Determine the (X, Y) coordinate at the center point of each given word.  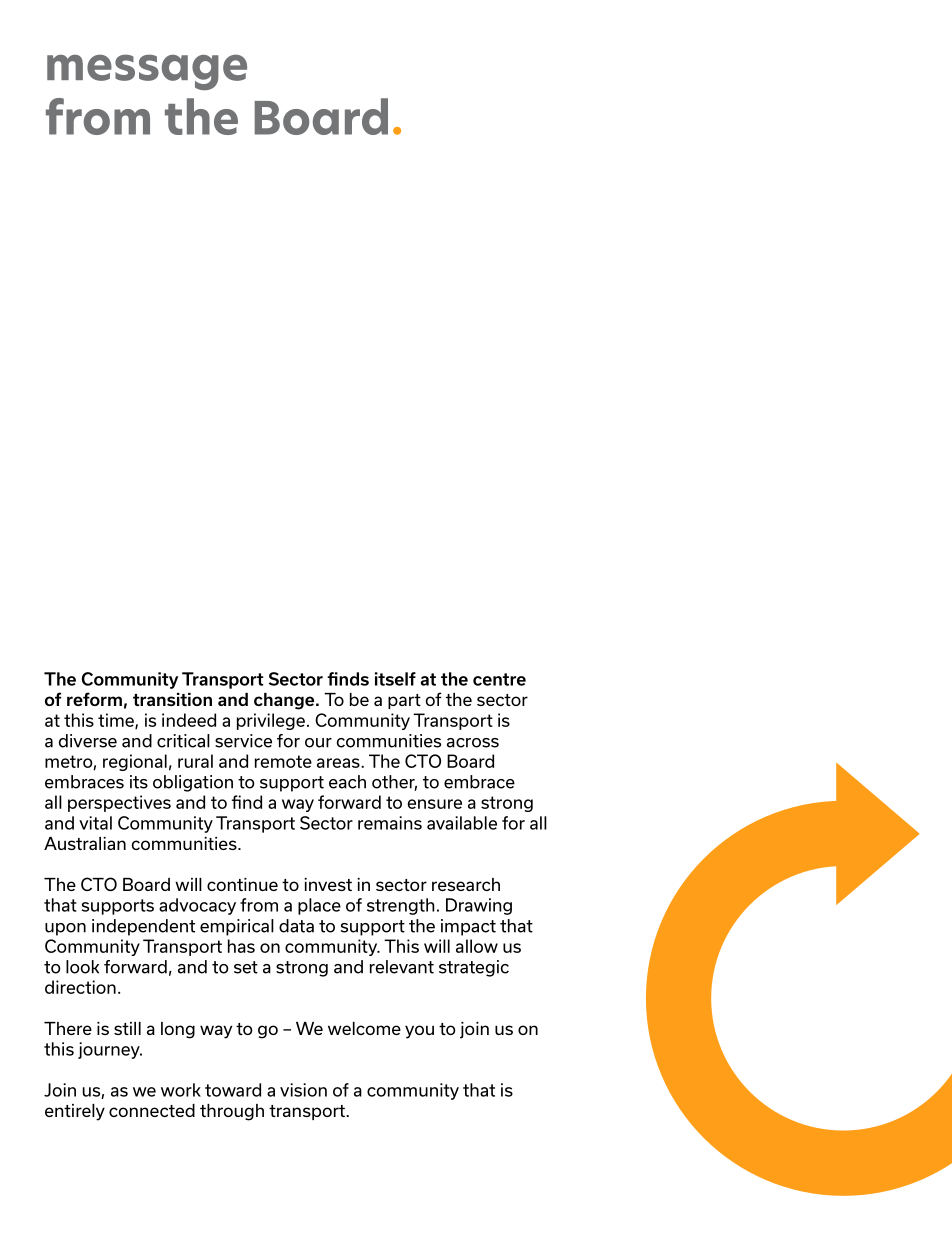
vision (303, 1090)
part (404, 701)
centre (499, 679)
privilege (271, 721)
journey (110, 1050)
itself (395, 679)
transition (172, 699)
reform (94, 699)
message (147, 72)
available (462, 823)
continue (242, 884)
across (473, 743)
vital (95, 823)
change (285, 701)
